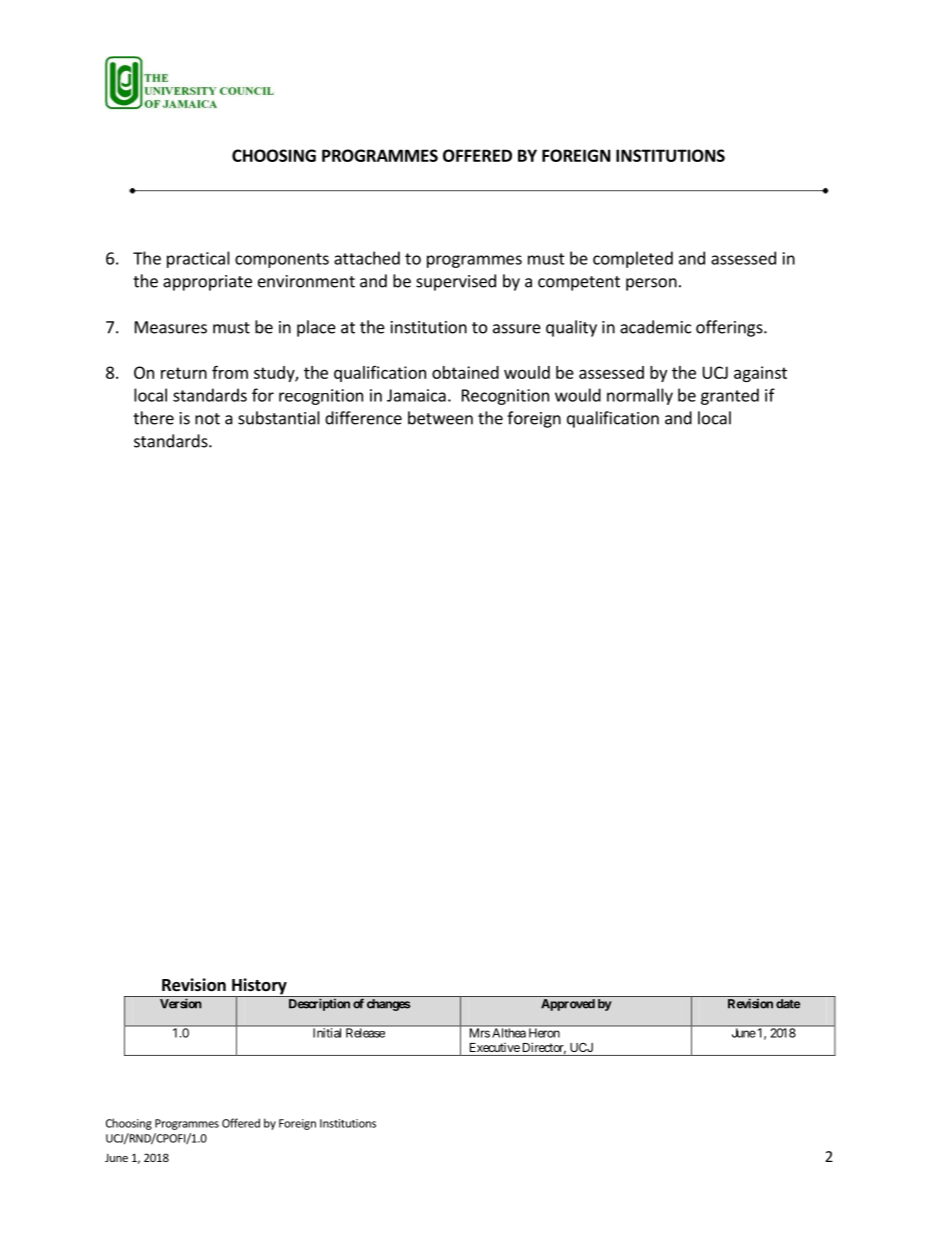  Describe the element at coordinates (640, 396) in the screenshot. I see `normally` at that location.
